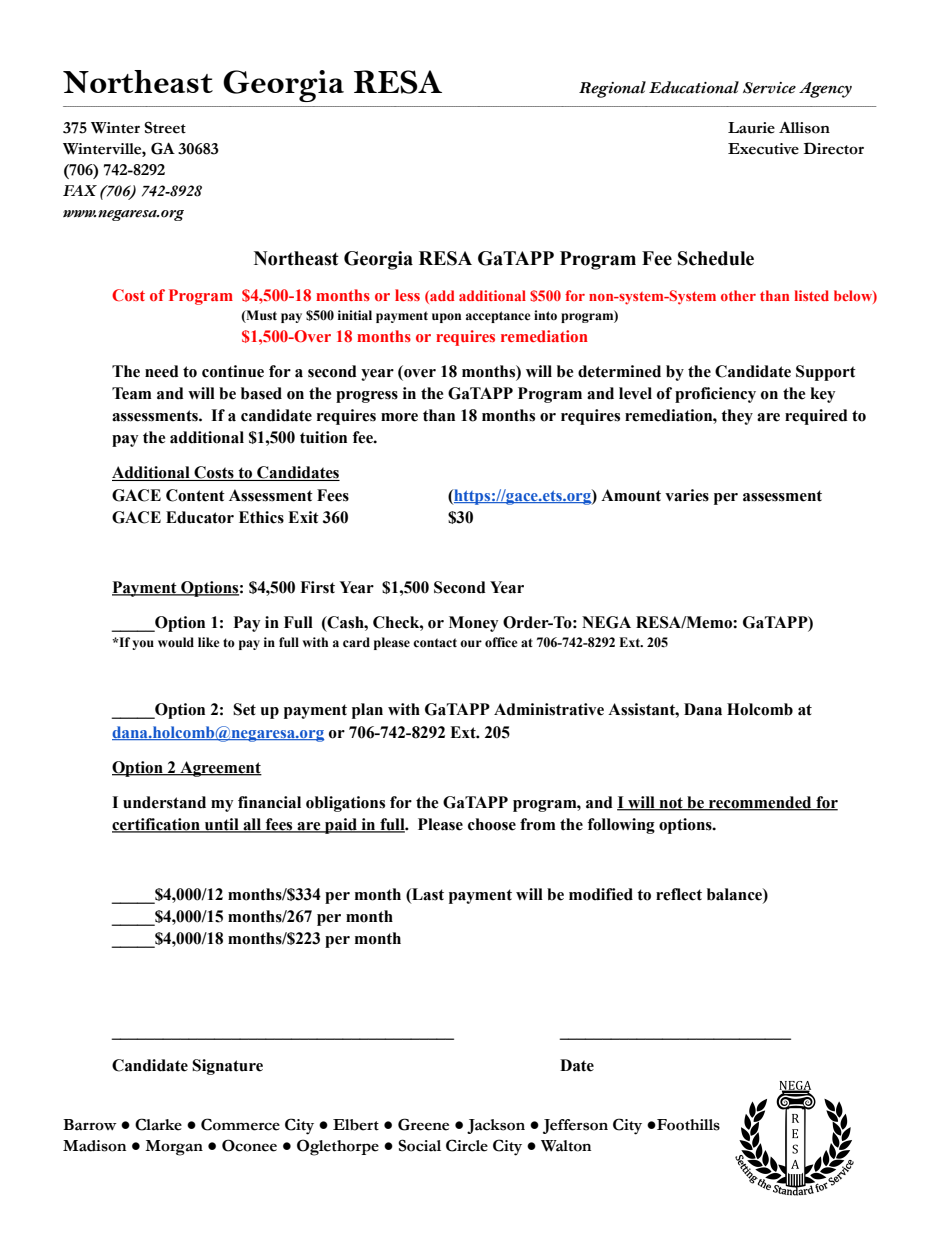 The height and width of the screenshot is (1233, 952). I want to click on Money, so click(473, 624).
